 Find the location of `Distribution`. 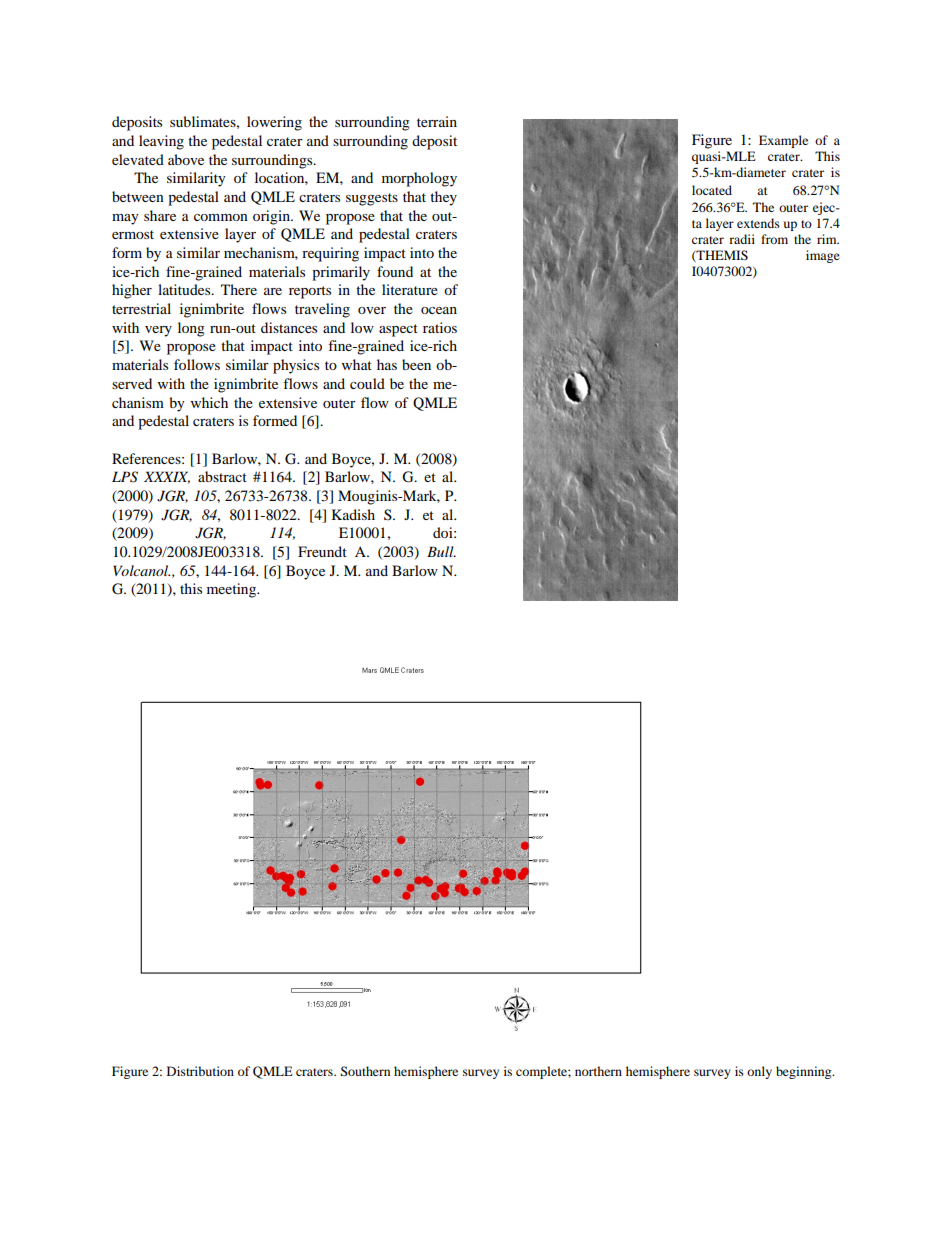

Distribution is located at coordinates (200, 1071).
